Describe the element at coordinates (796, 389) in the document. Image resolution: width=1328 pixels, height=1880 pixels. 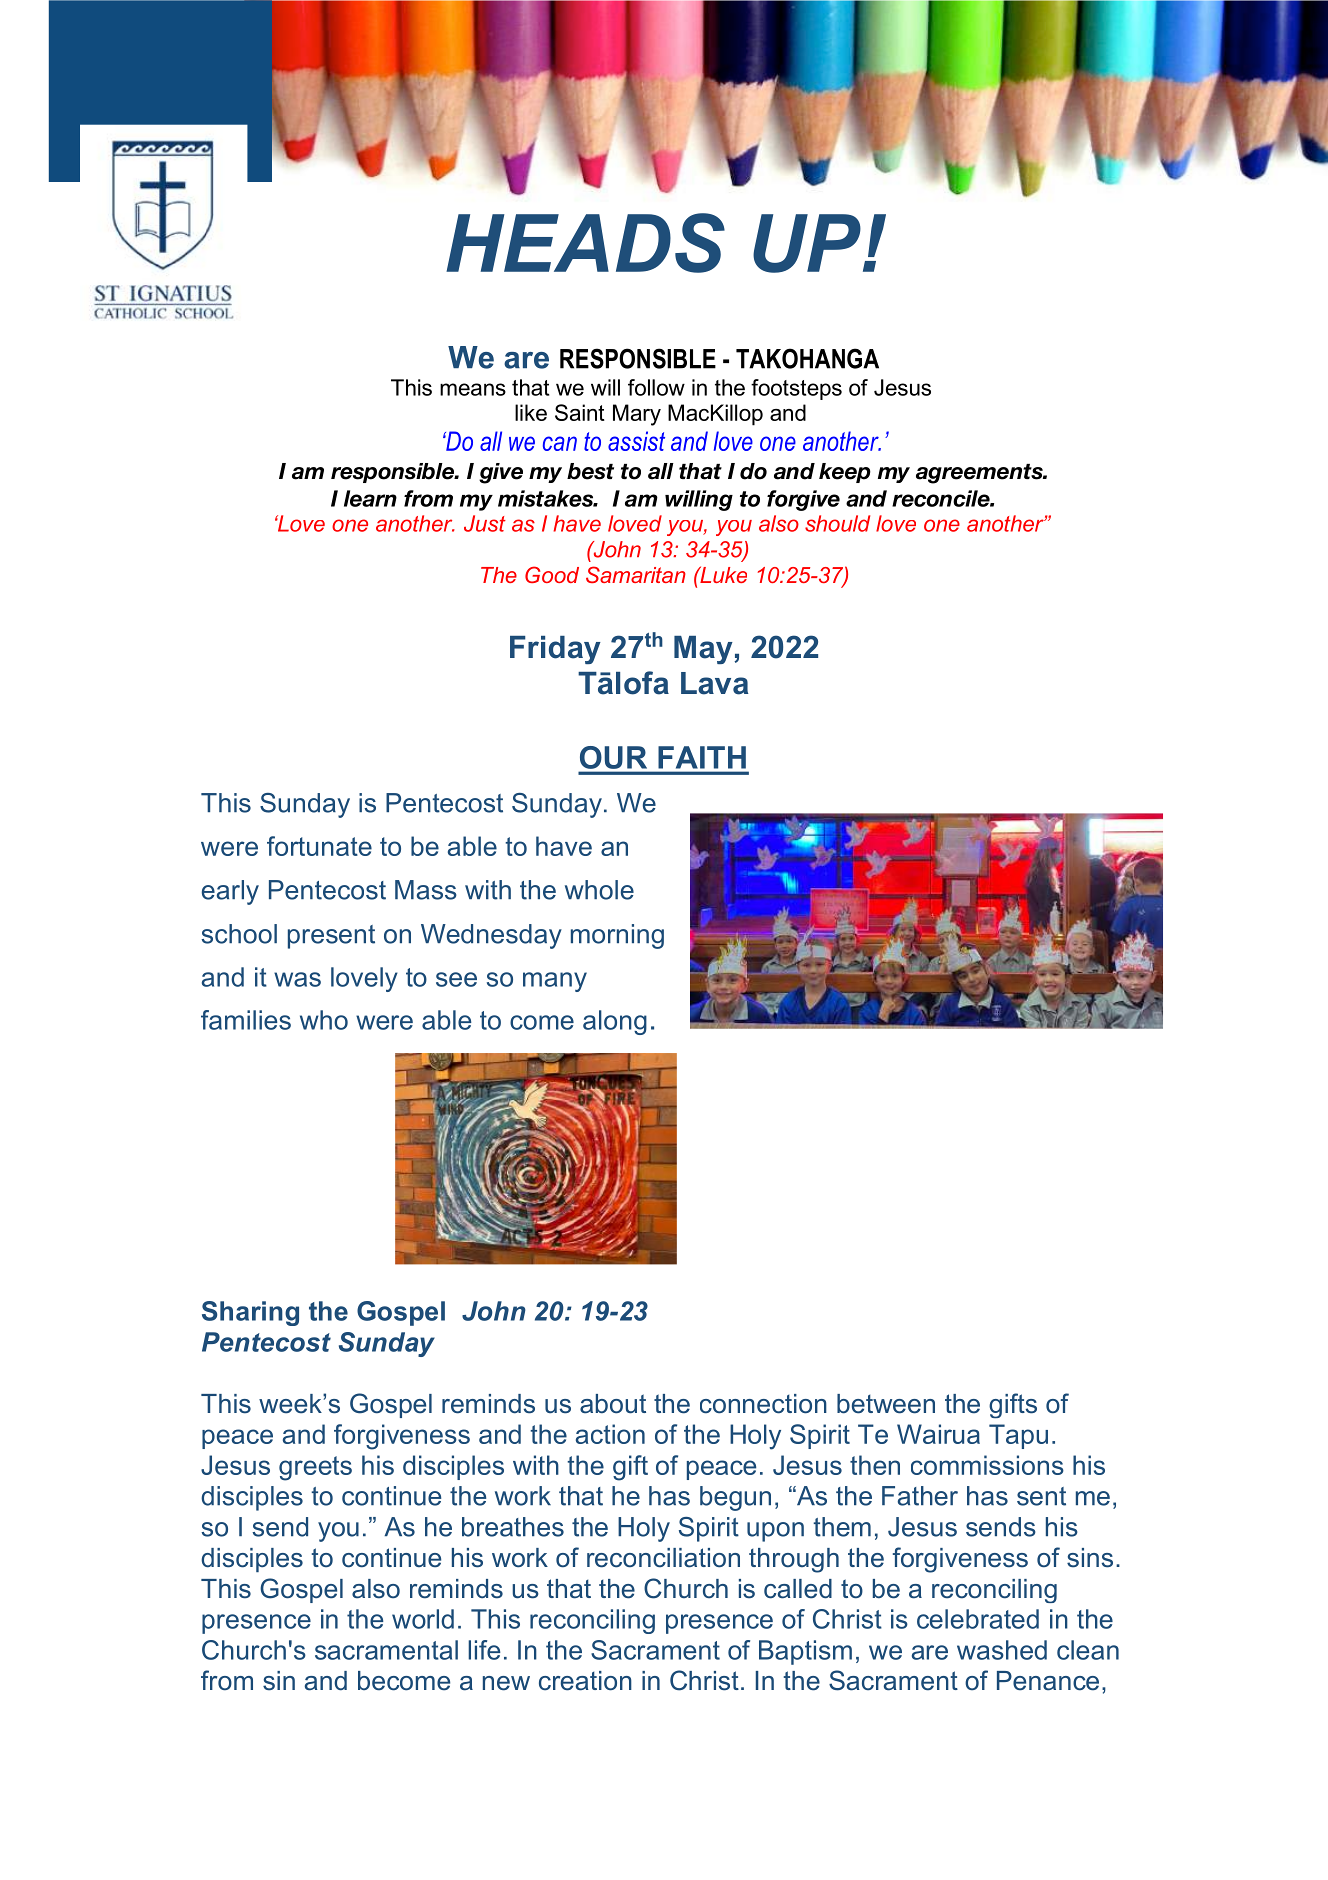
I see `footsteps` at that location.
